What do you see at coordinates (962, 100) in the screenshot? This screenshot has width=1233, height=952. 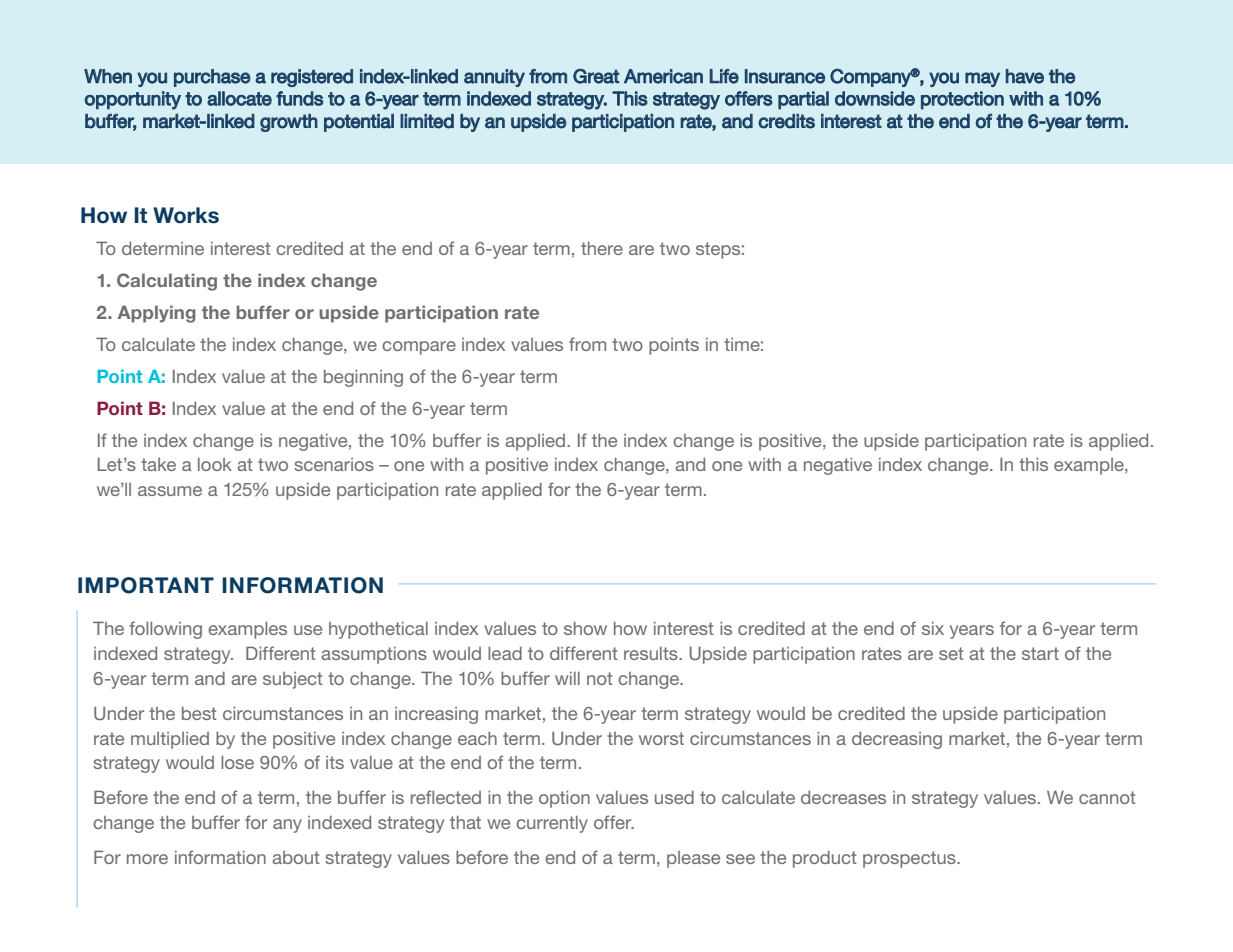 I see `protection` at bounding box center [962, 100].
